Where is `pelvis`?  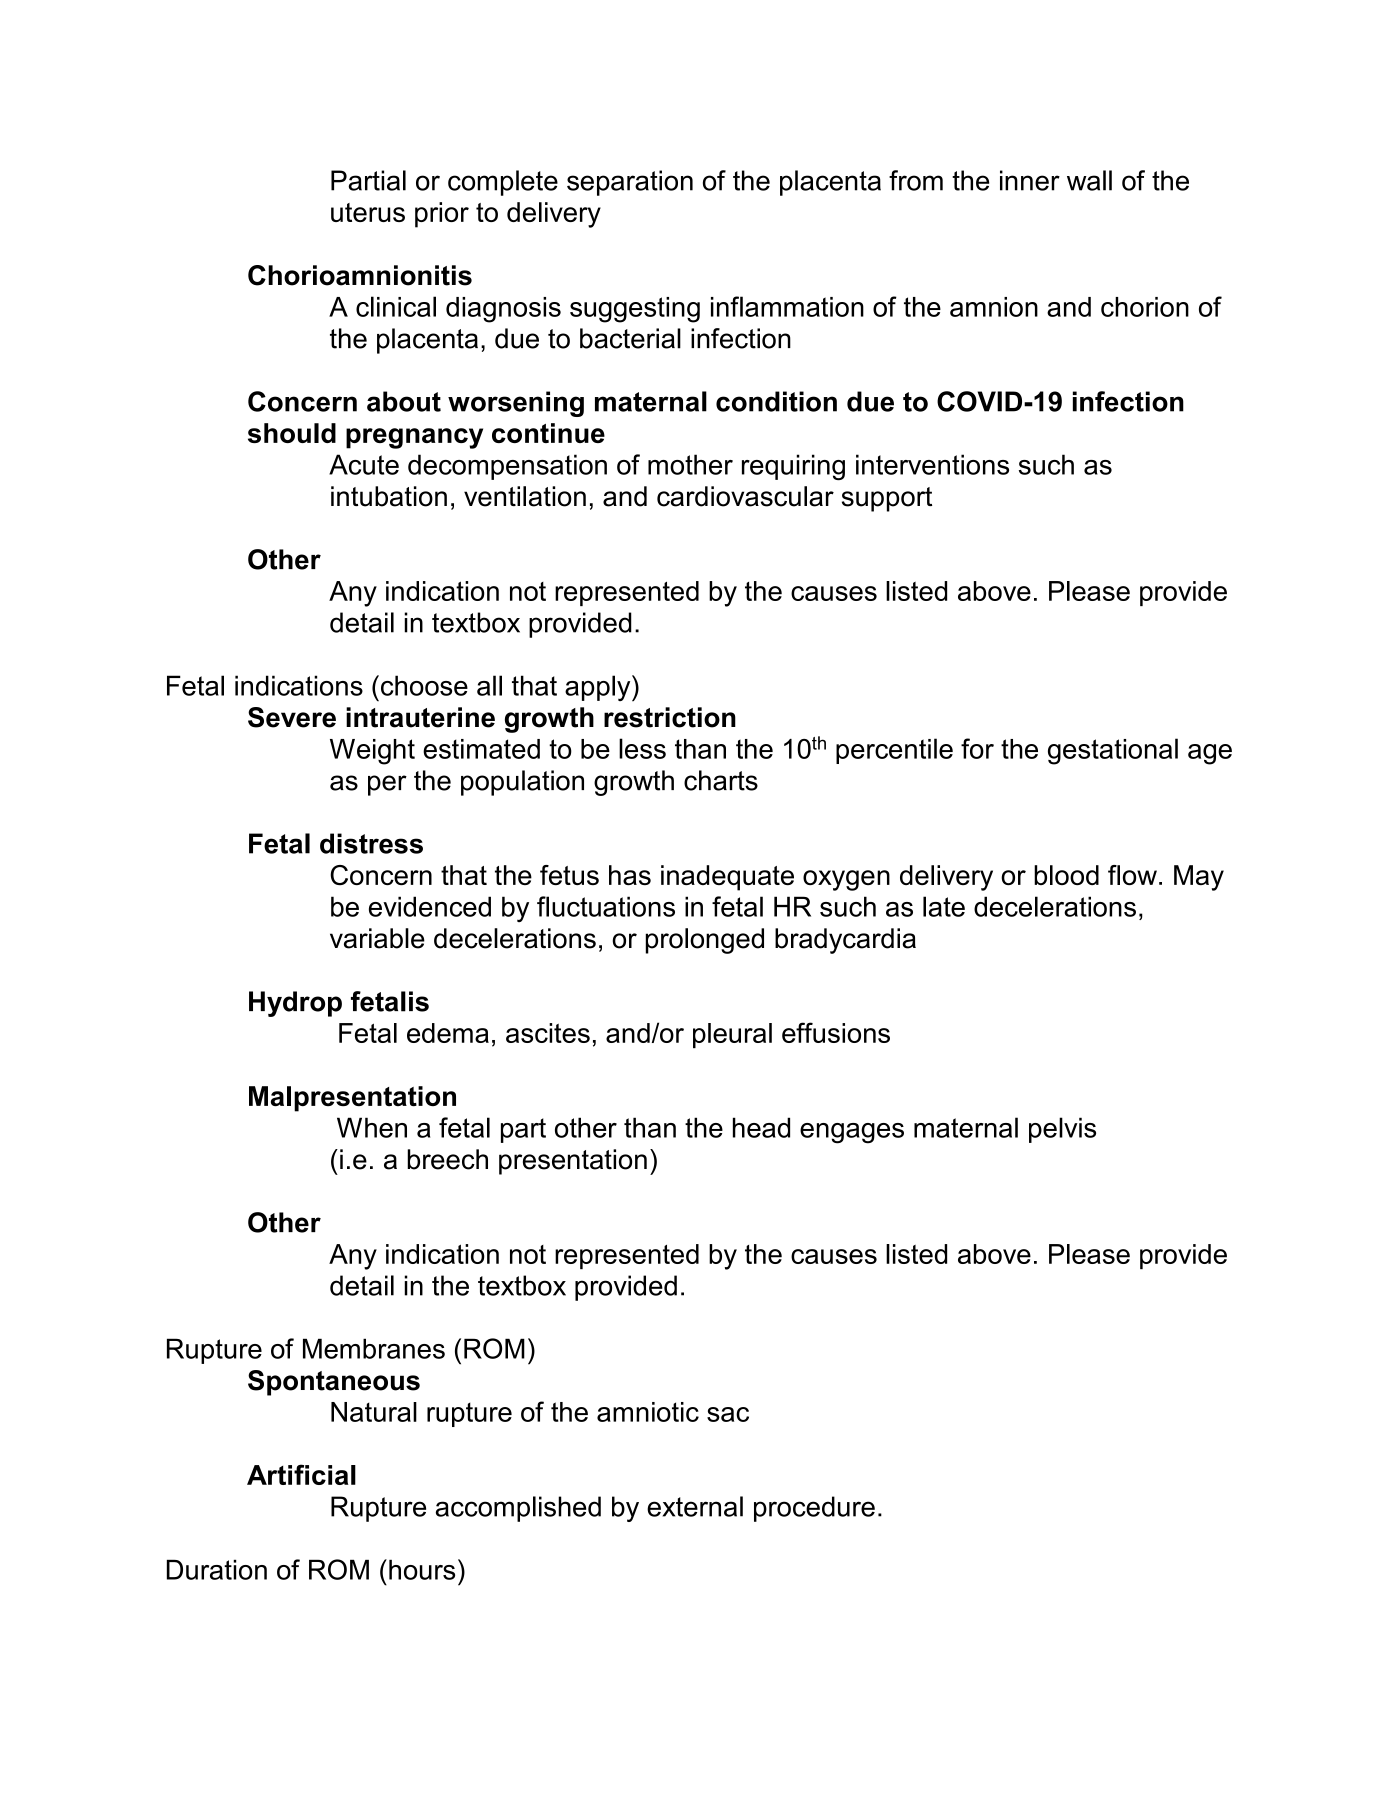 pelvis is located at coordinates (1062, 1130).
